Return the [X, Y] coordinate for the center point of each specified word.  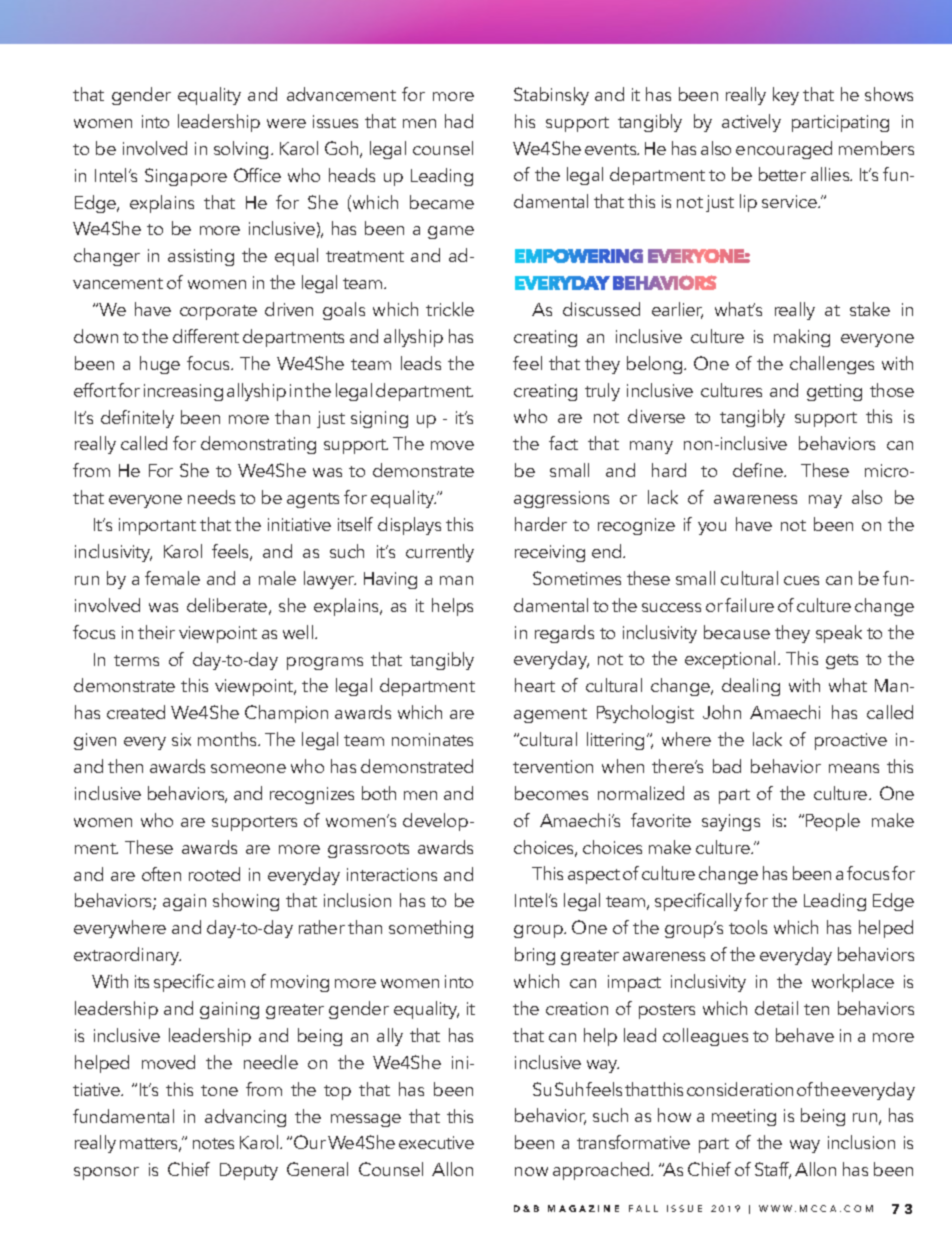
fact [563, 443]
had [459, 121]
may [825, 501]
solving [241, 150]
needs [211, 497]
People [833, 822]
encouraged [784, 150]
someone [248, 768]
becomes [551, 793]
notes [213, 1143]
